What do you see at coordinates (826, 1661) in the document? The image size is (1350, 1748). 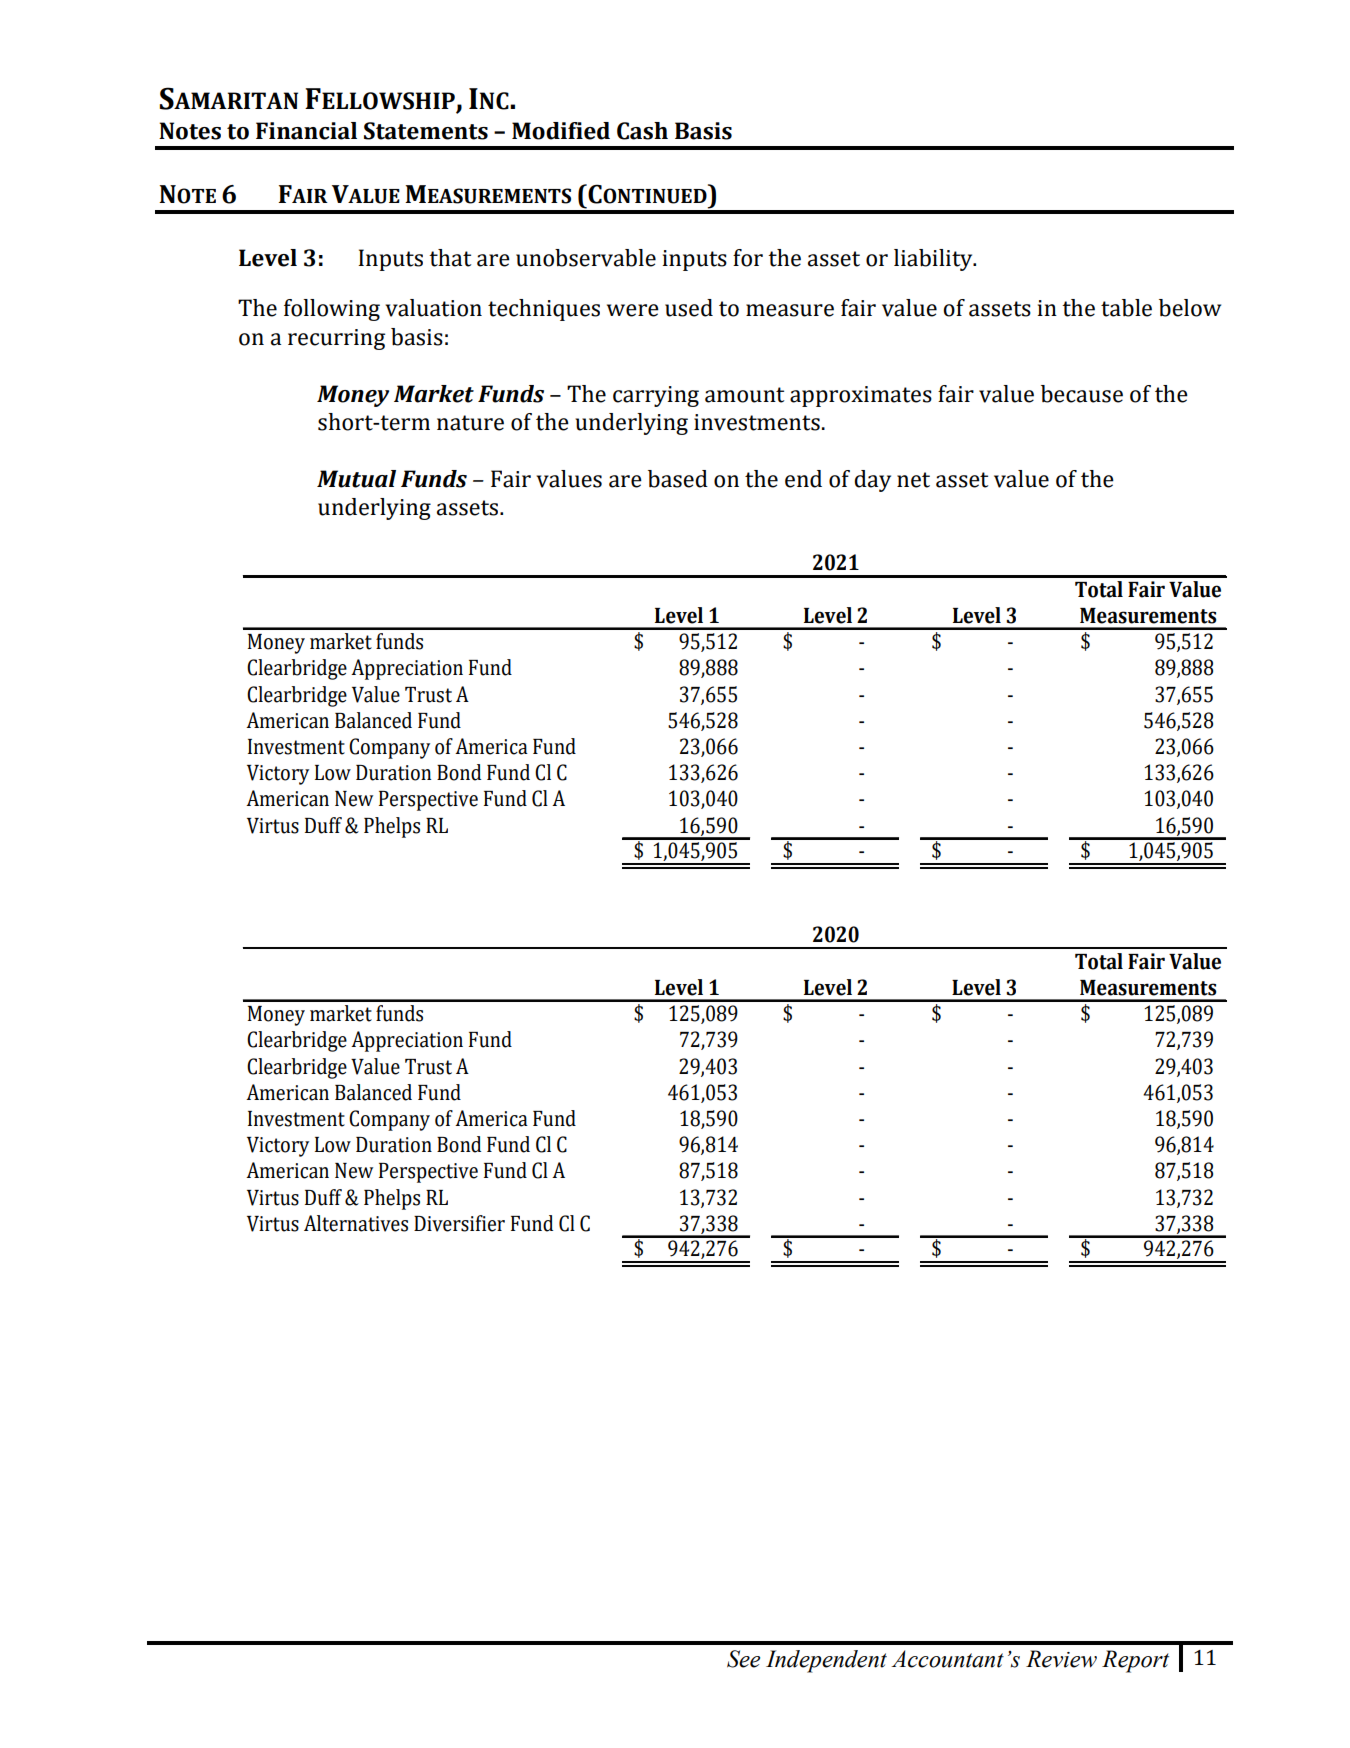 I see `Independent` at bounding box center [826, 1661].
